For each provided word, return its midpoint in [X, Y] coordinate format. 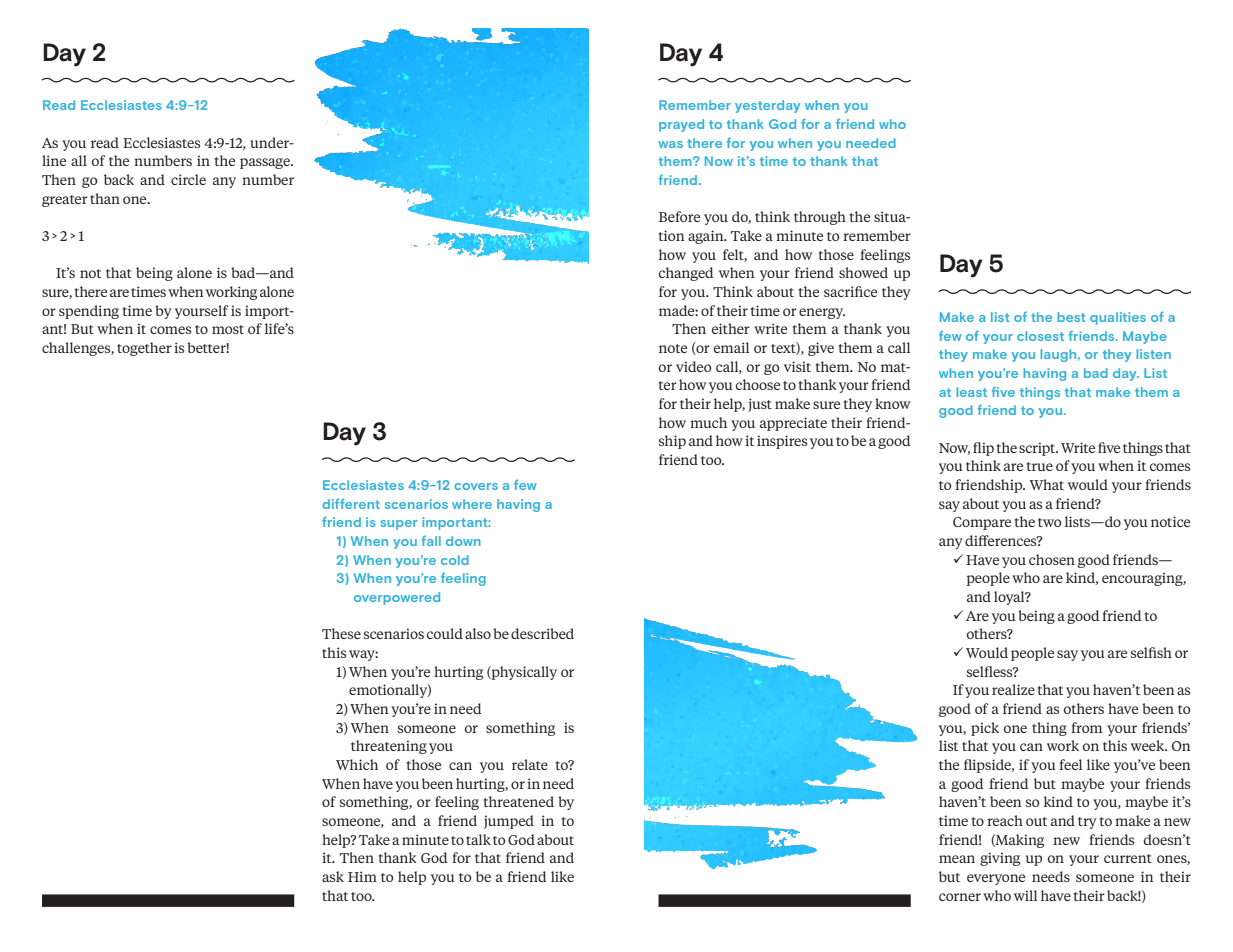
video [693, 366]
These [341, 633]
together [144, 349]
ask [333, 876]
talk [478, 839]
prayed [681, 125]
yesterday [767, 106]
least [971, 392]
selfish [1151, 652]
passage [266, 163]
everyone [996, 879]
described [542, 633]
